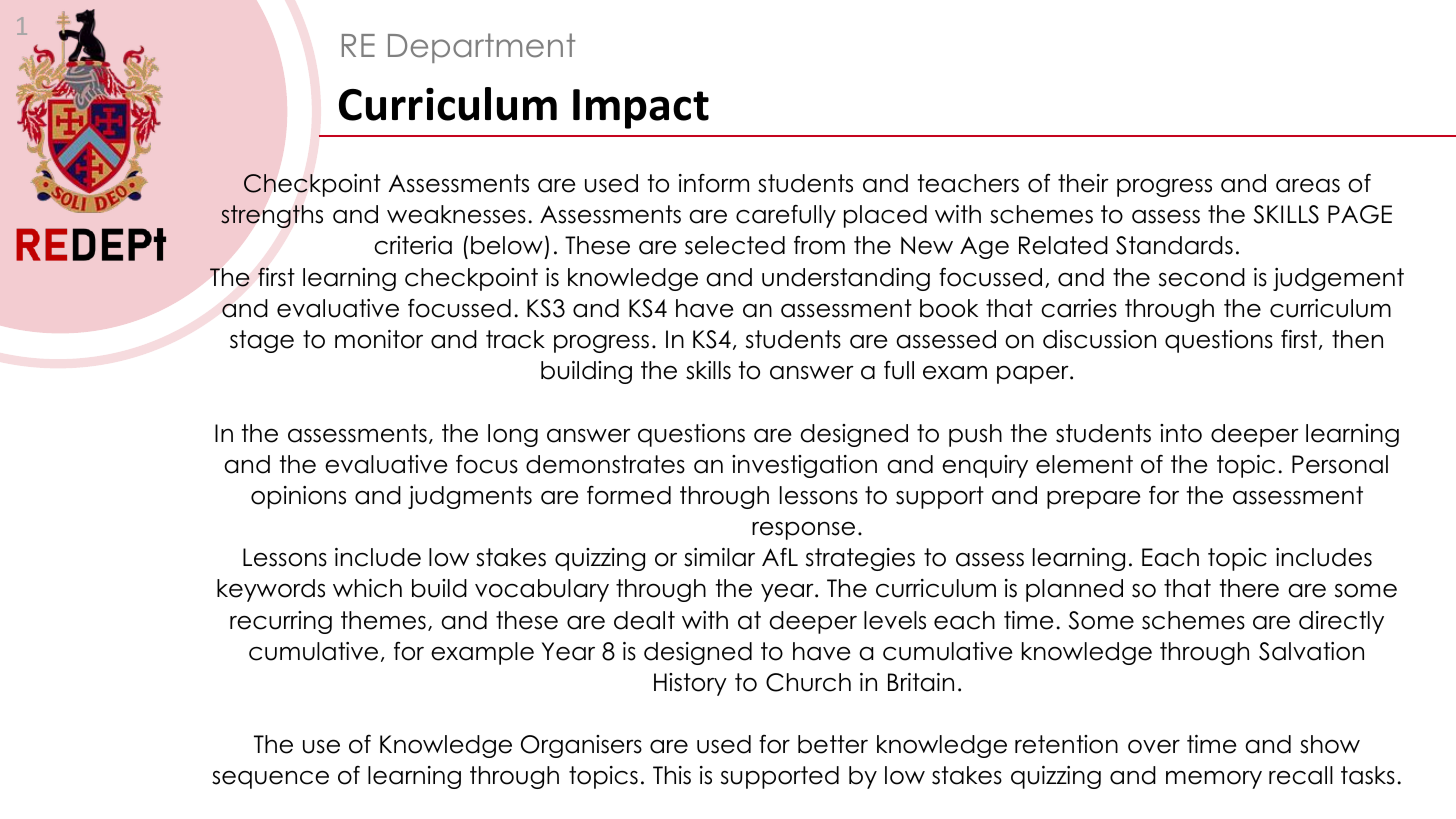 The image size is (1456, 819). What do you see at coordinates (367, 588) in the screenshot?
I see `which` at bounding box center [367, 588].
